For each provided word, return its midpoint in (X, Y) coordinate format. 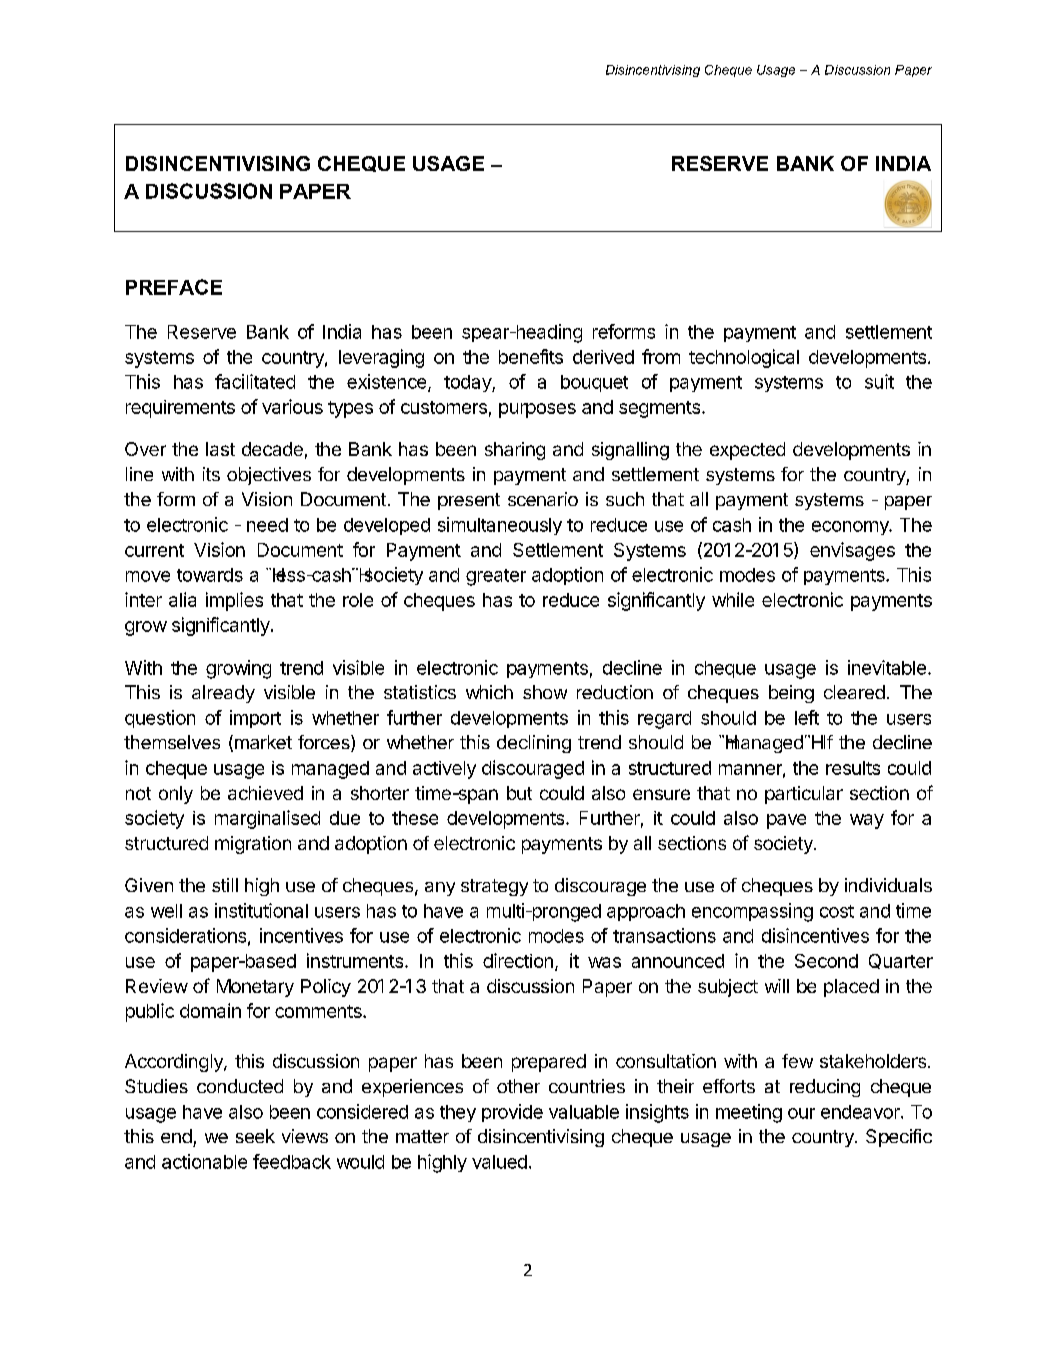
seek (255, 1136)
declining (534, 744)
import (255, 719)
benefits (531, 356)
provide (512, 1113)
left (807, 717)
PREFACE (174, 287)
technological (744, 358)
